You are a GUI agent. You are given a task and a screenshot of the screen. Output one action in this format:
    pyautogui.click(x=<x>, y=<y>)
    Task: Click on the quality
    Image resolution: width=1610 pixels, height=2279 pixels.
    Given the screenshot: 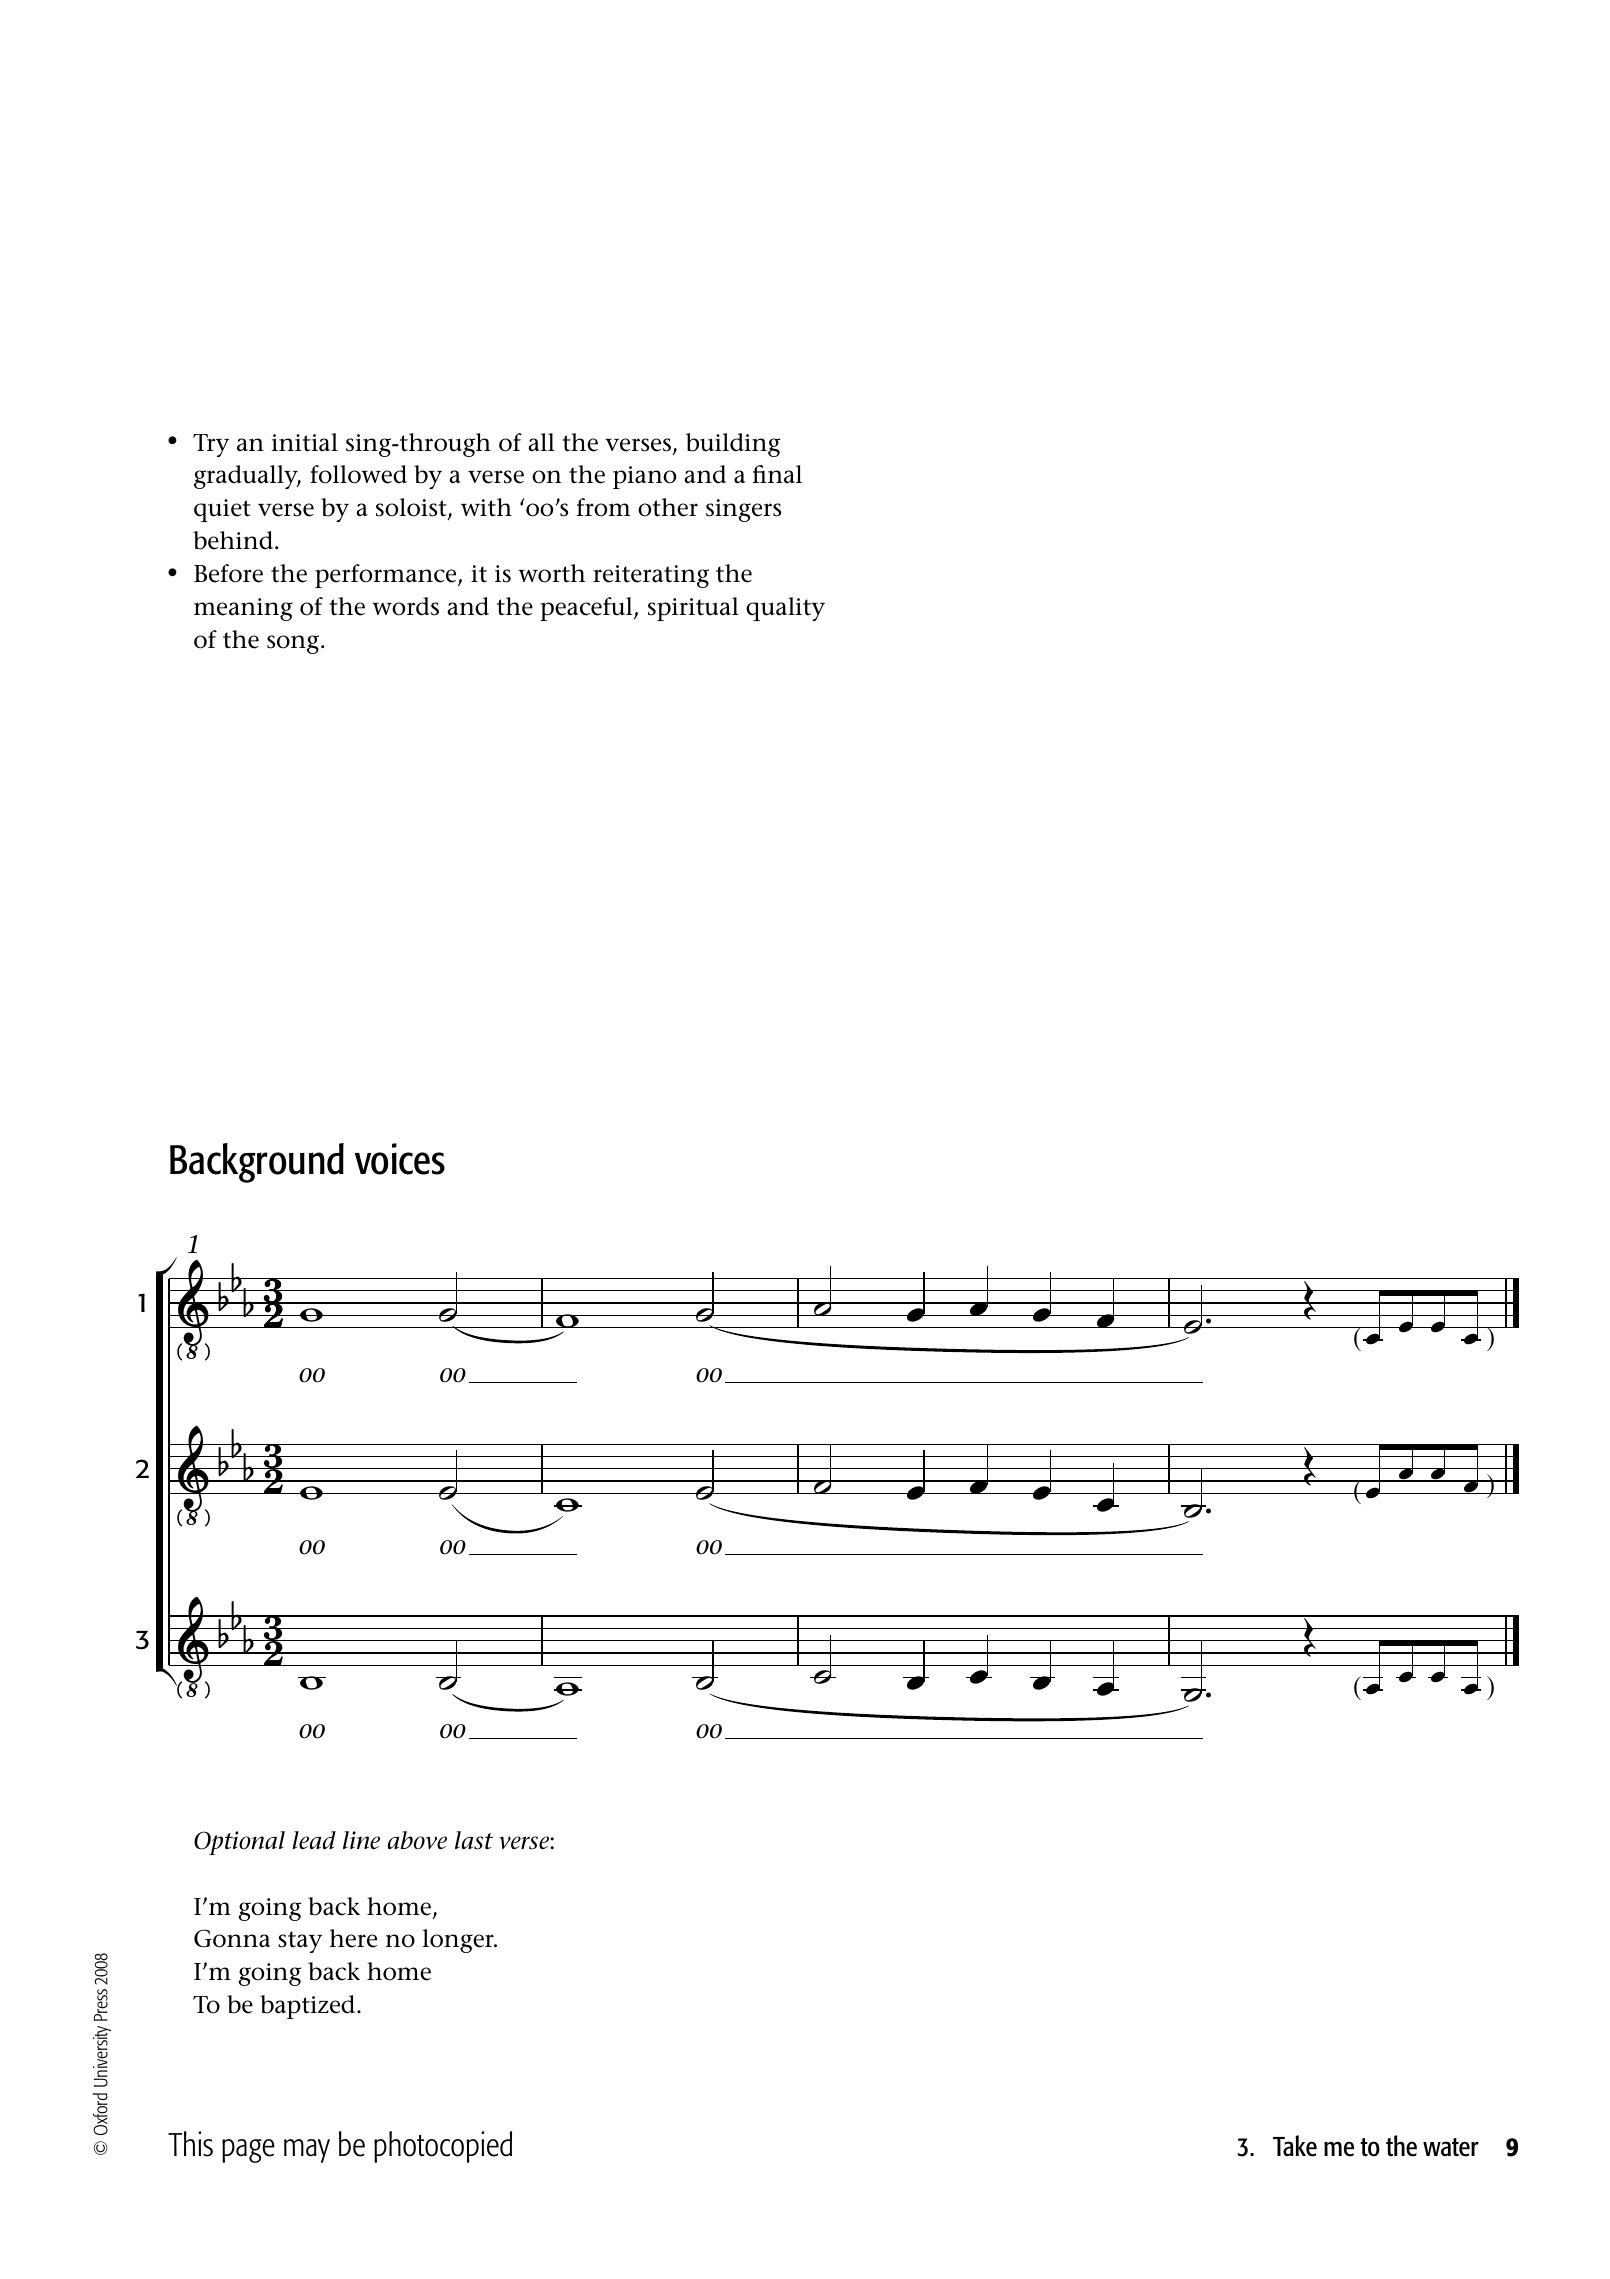 What is the action you would take?
    pyautogui.click(x=785, y=609)
